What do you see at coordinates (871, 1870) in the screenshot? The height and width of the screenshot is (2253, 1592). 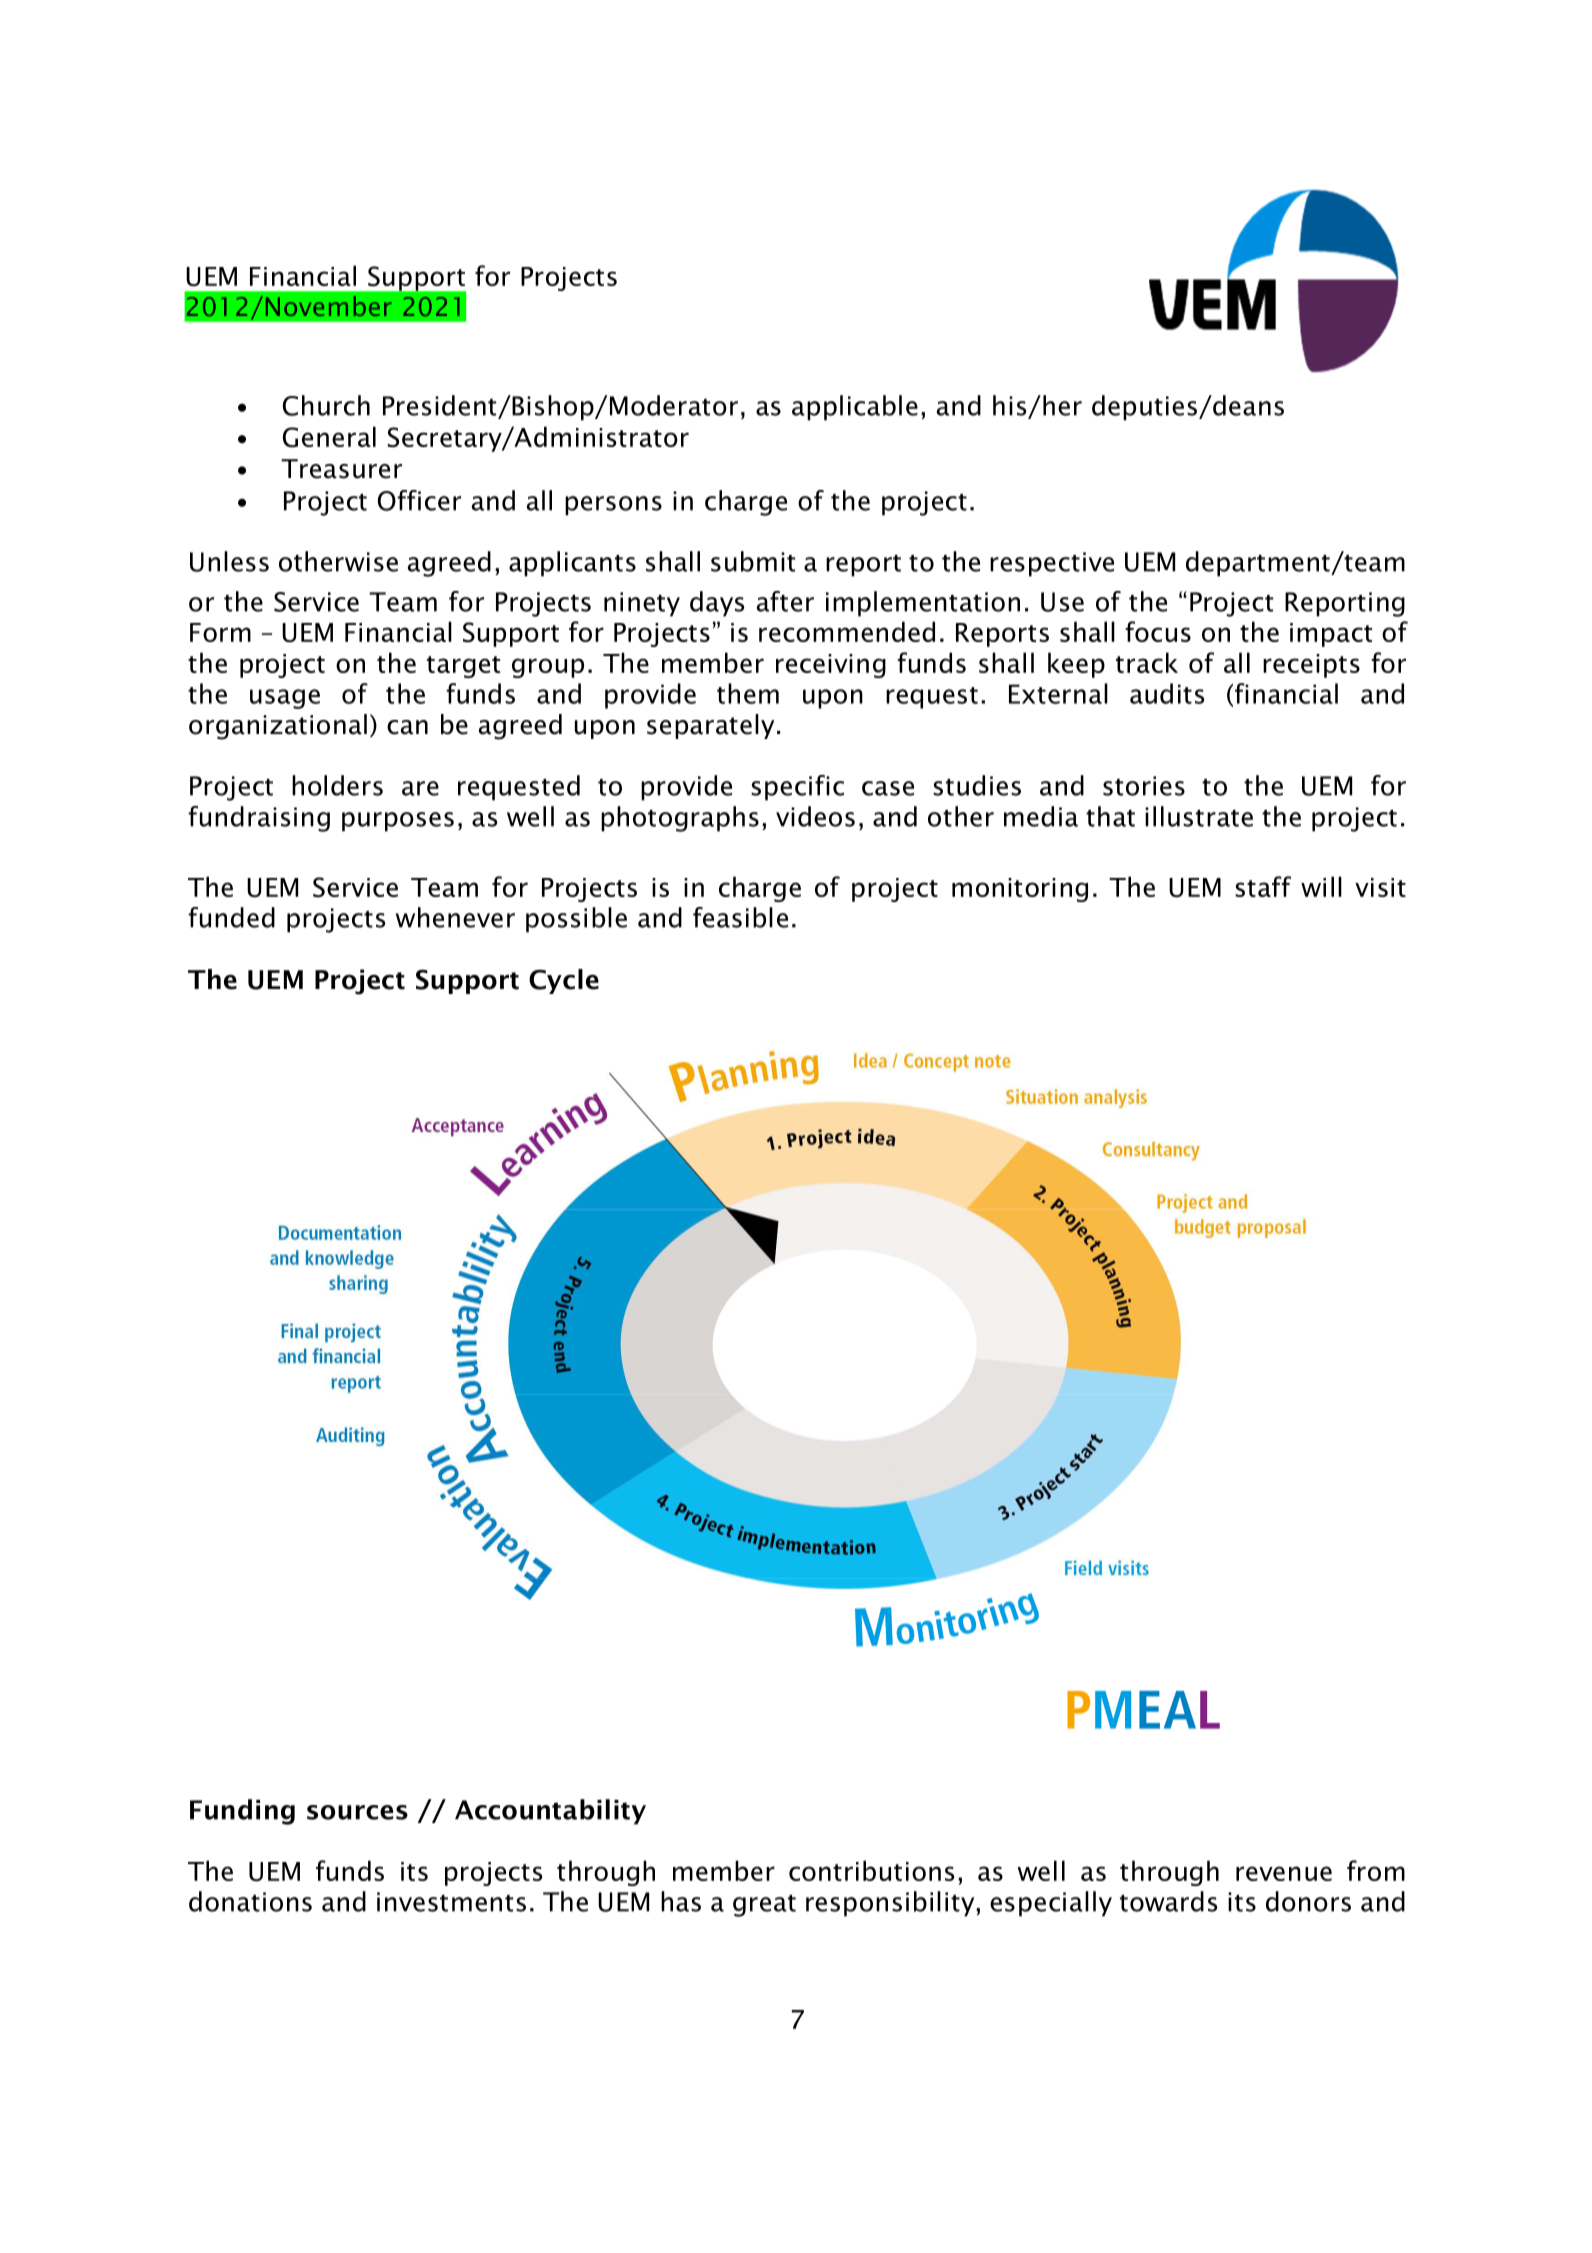 I see `contributions` at bounding box center [871, 1870].
